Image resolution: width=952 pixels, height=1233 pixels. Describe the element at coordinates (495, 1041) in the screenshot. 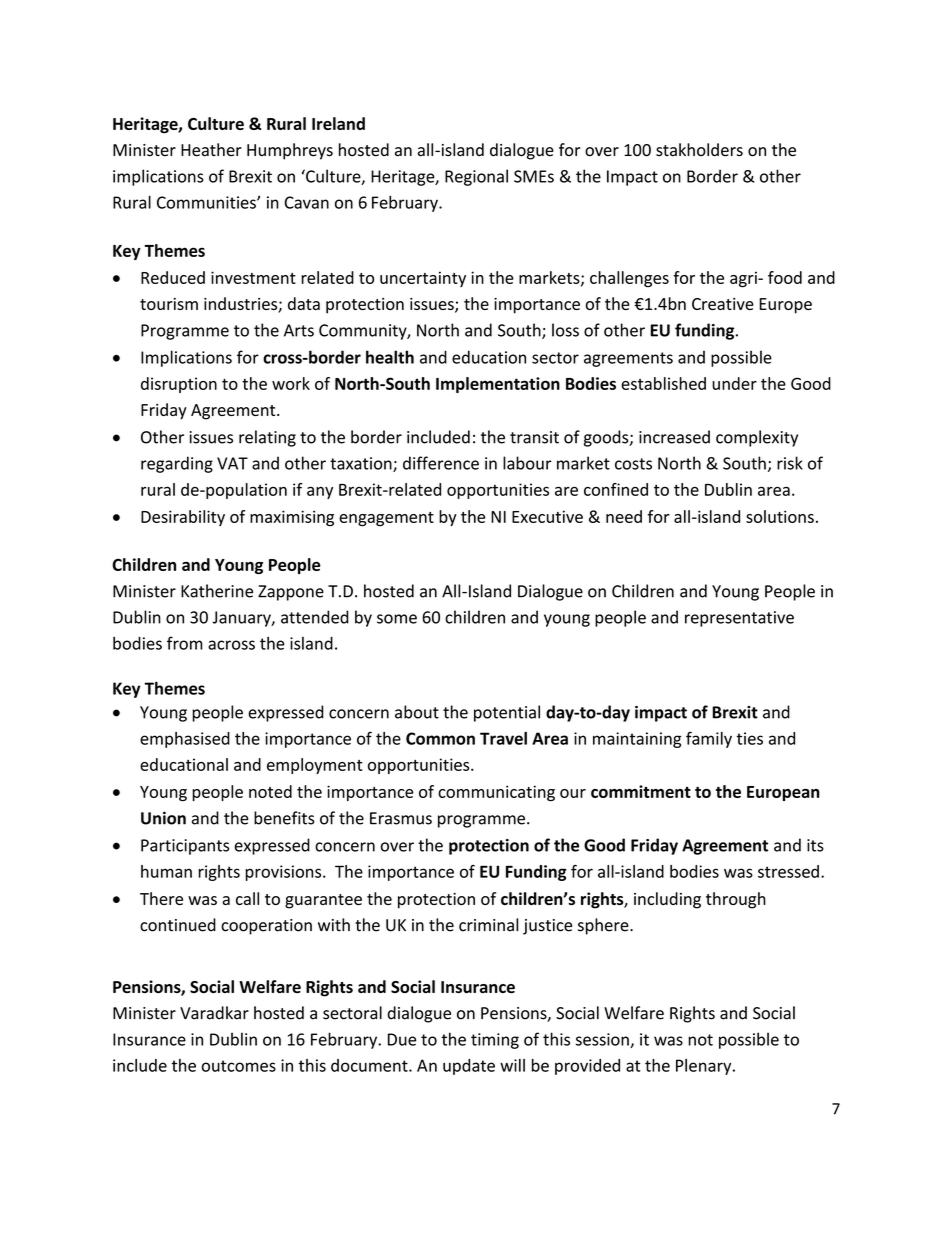

I see `timing` at that location.
